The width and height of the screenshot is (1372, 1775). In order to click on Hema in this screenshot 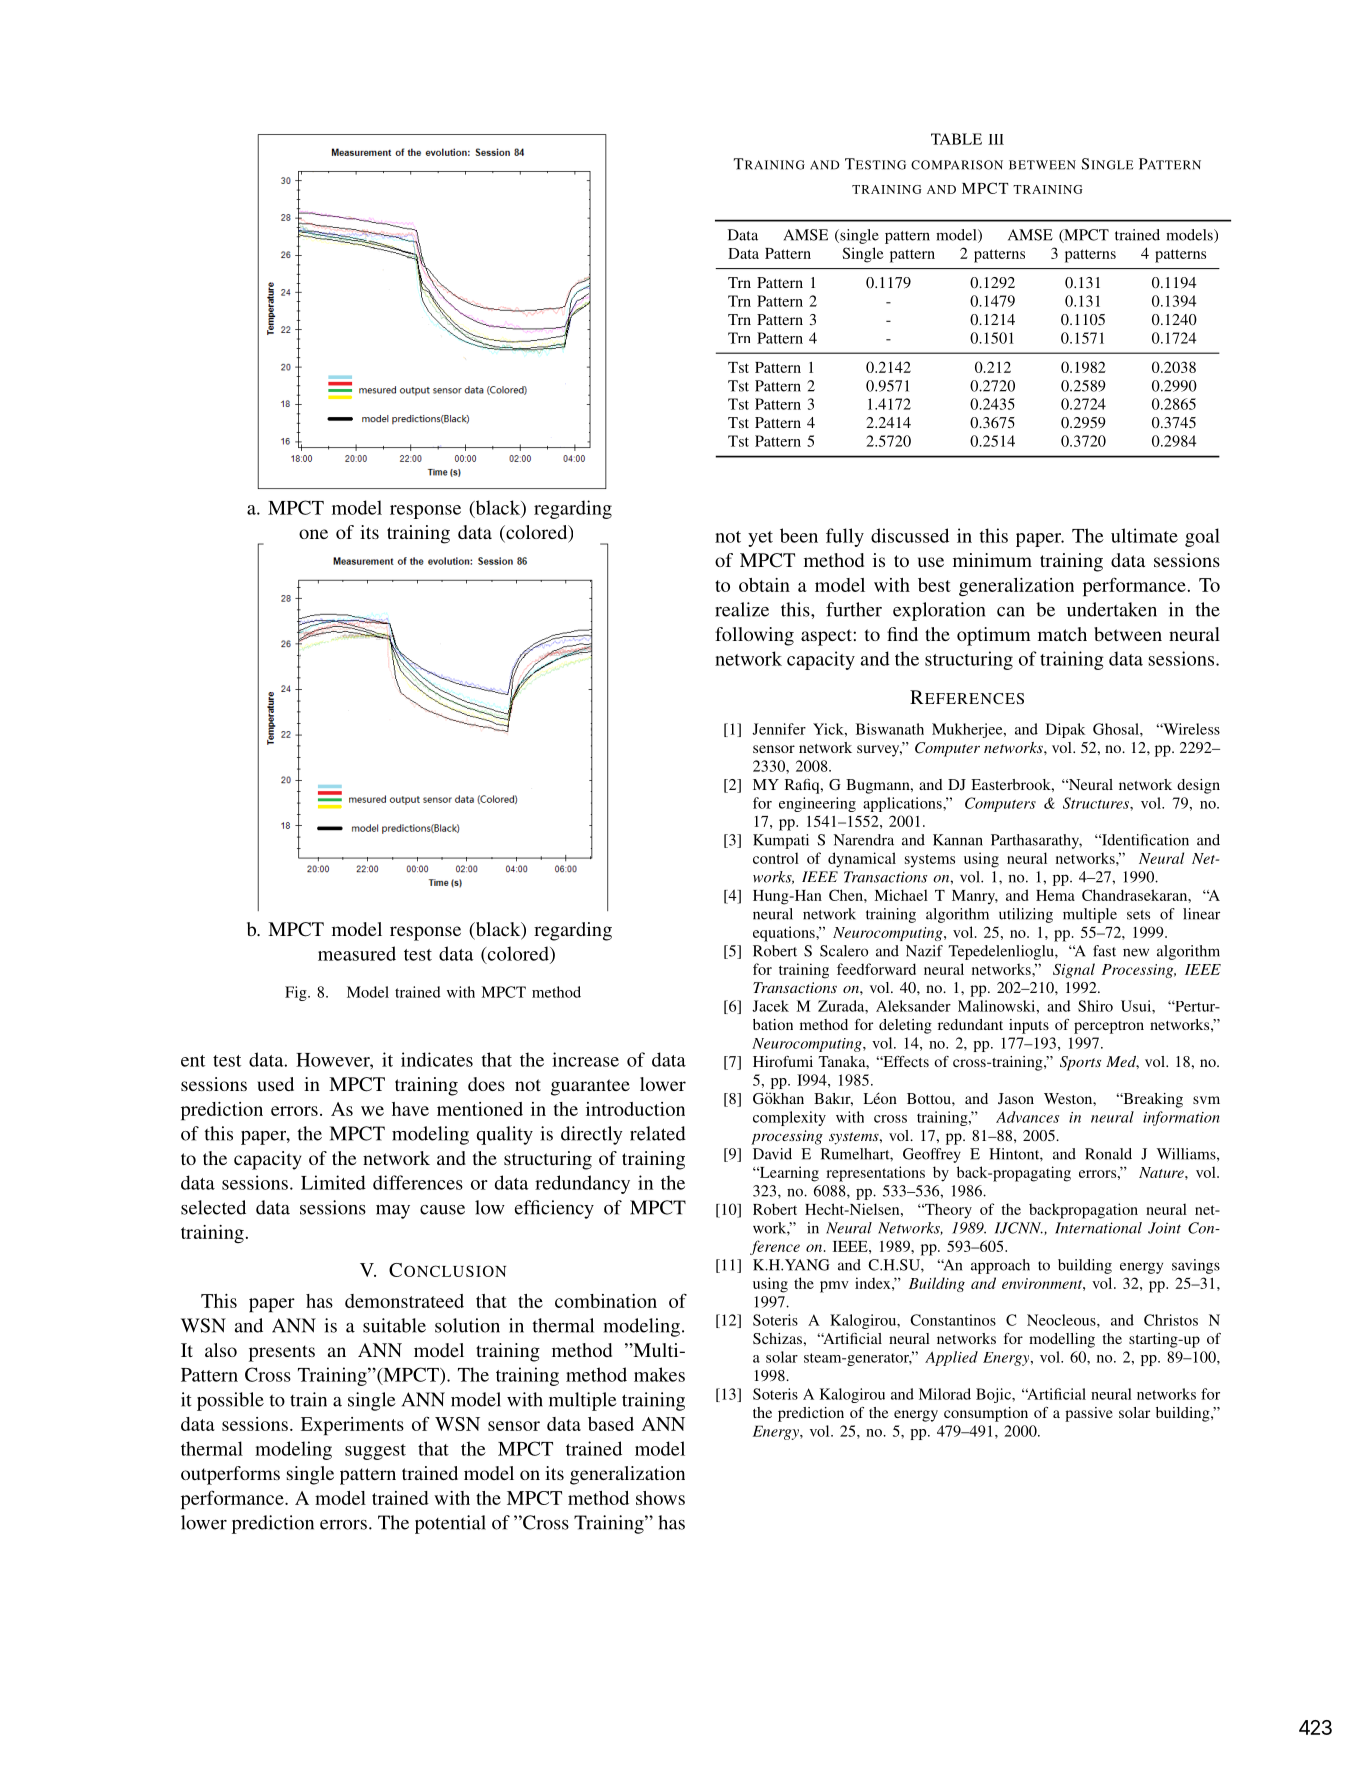, I will do `click(1055, 895)`.
